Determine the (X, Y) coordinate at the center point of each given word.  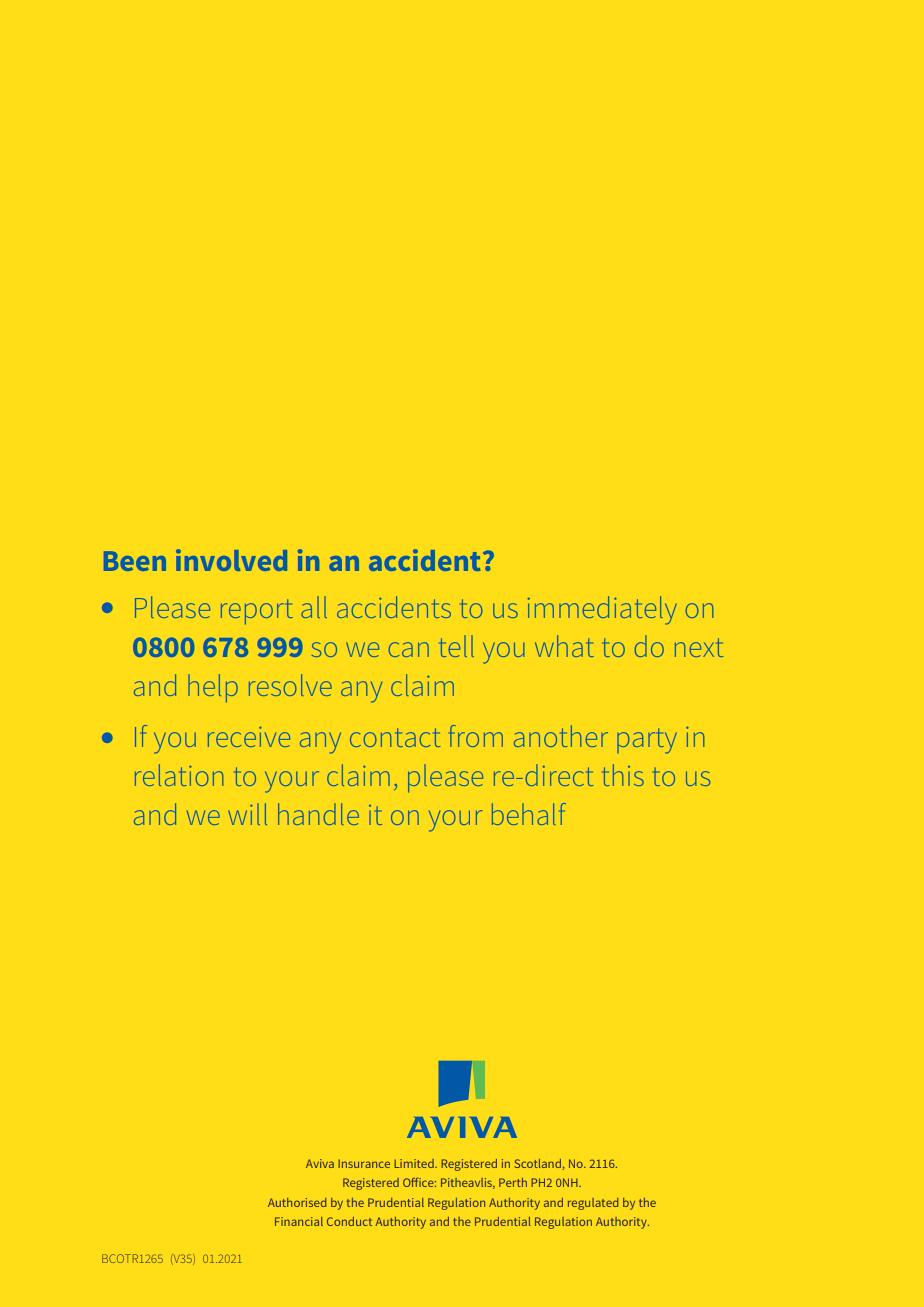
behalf (529, 814)
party (647, 741)
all (314, 607)
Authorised (297, 1202)
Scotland (538, 1163)
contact (395, 737)
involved (231, 560)
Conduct (349, 1221)
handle (318, 814)
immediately (602, 610)
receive (249, 736)
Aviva (320, 1163)
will (248, 814)
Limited (415, 1163)
